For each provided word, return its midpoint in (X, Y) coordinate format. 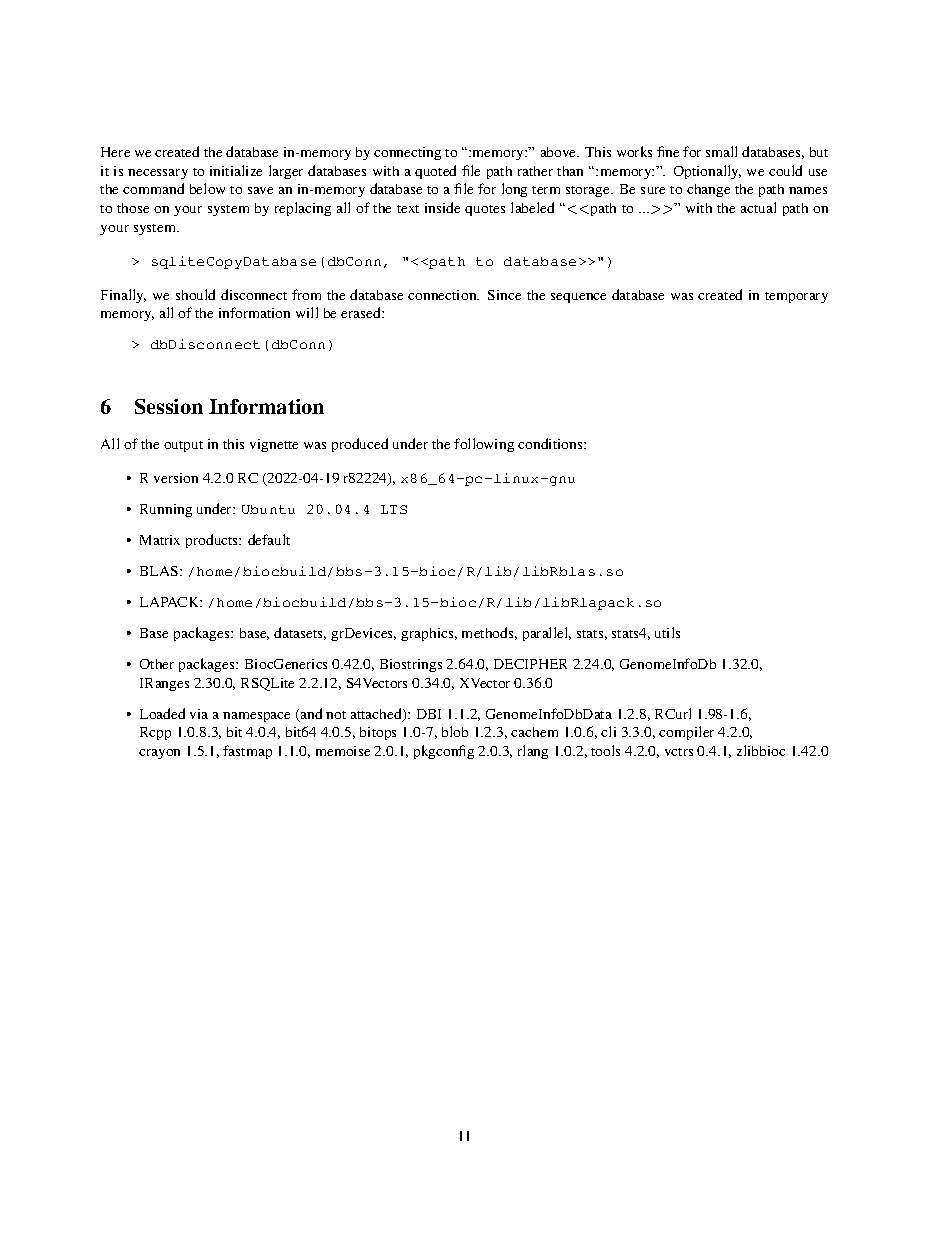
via (199, 714)
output (183, 446)
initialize (236, 170)
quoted (435, 172)
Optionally (707, 172)
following (484, 445)
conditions (551, 443)
